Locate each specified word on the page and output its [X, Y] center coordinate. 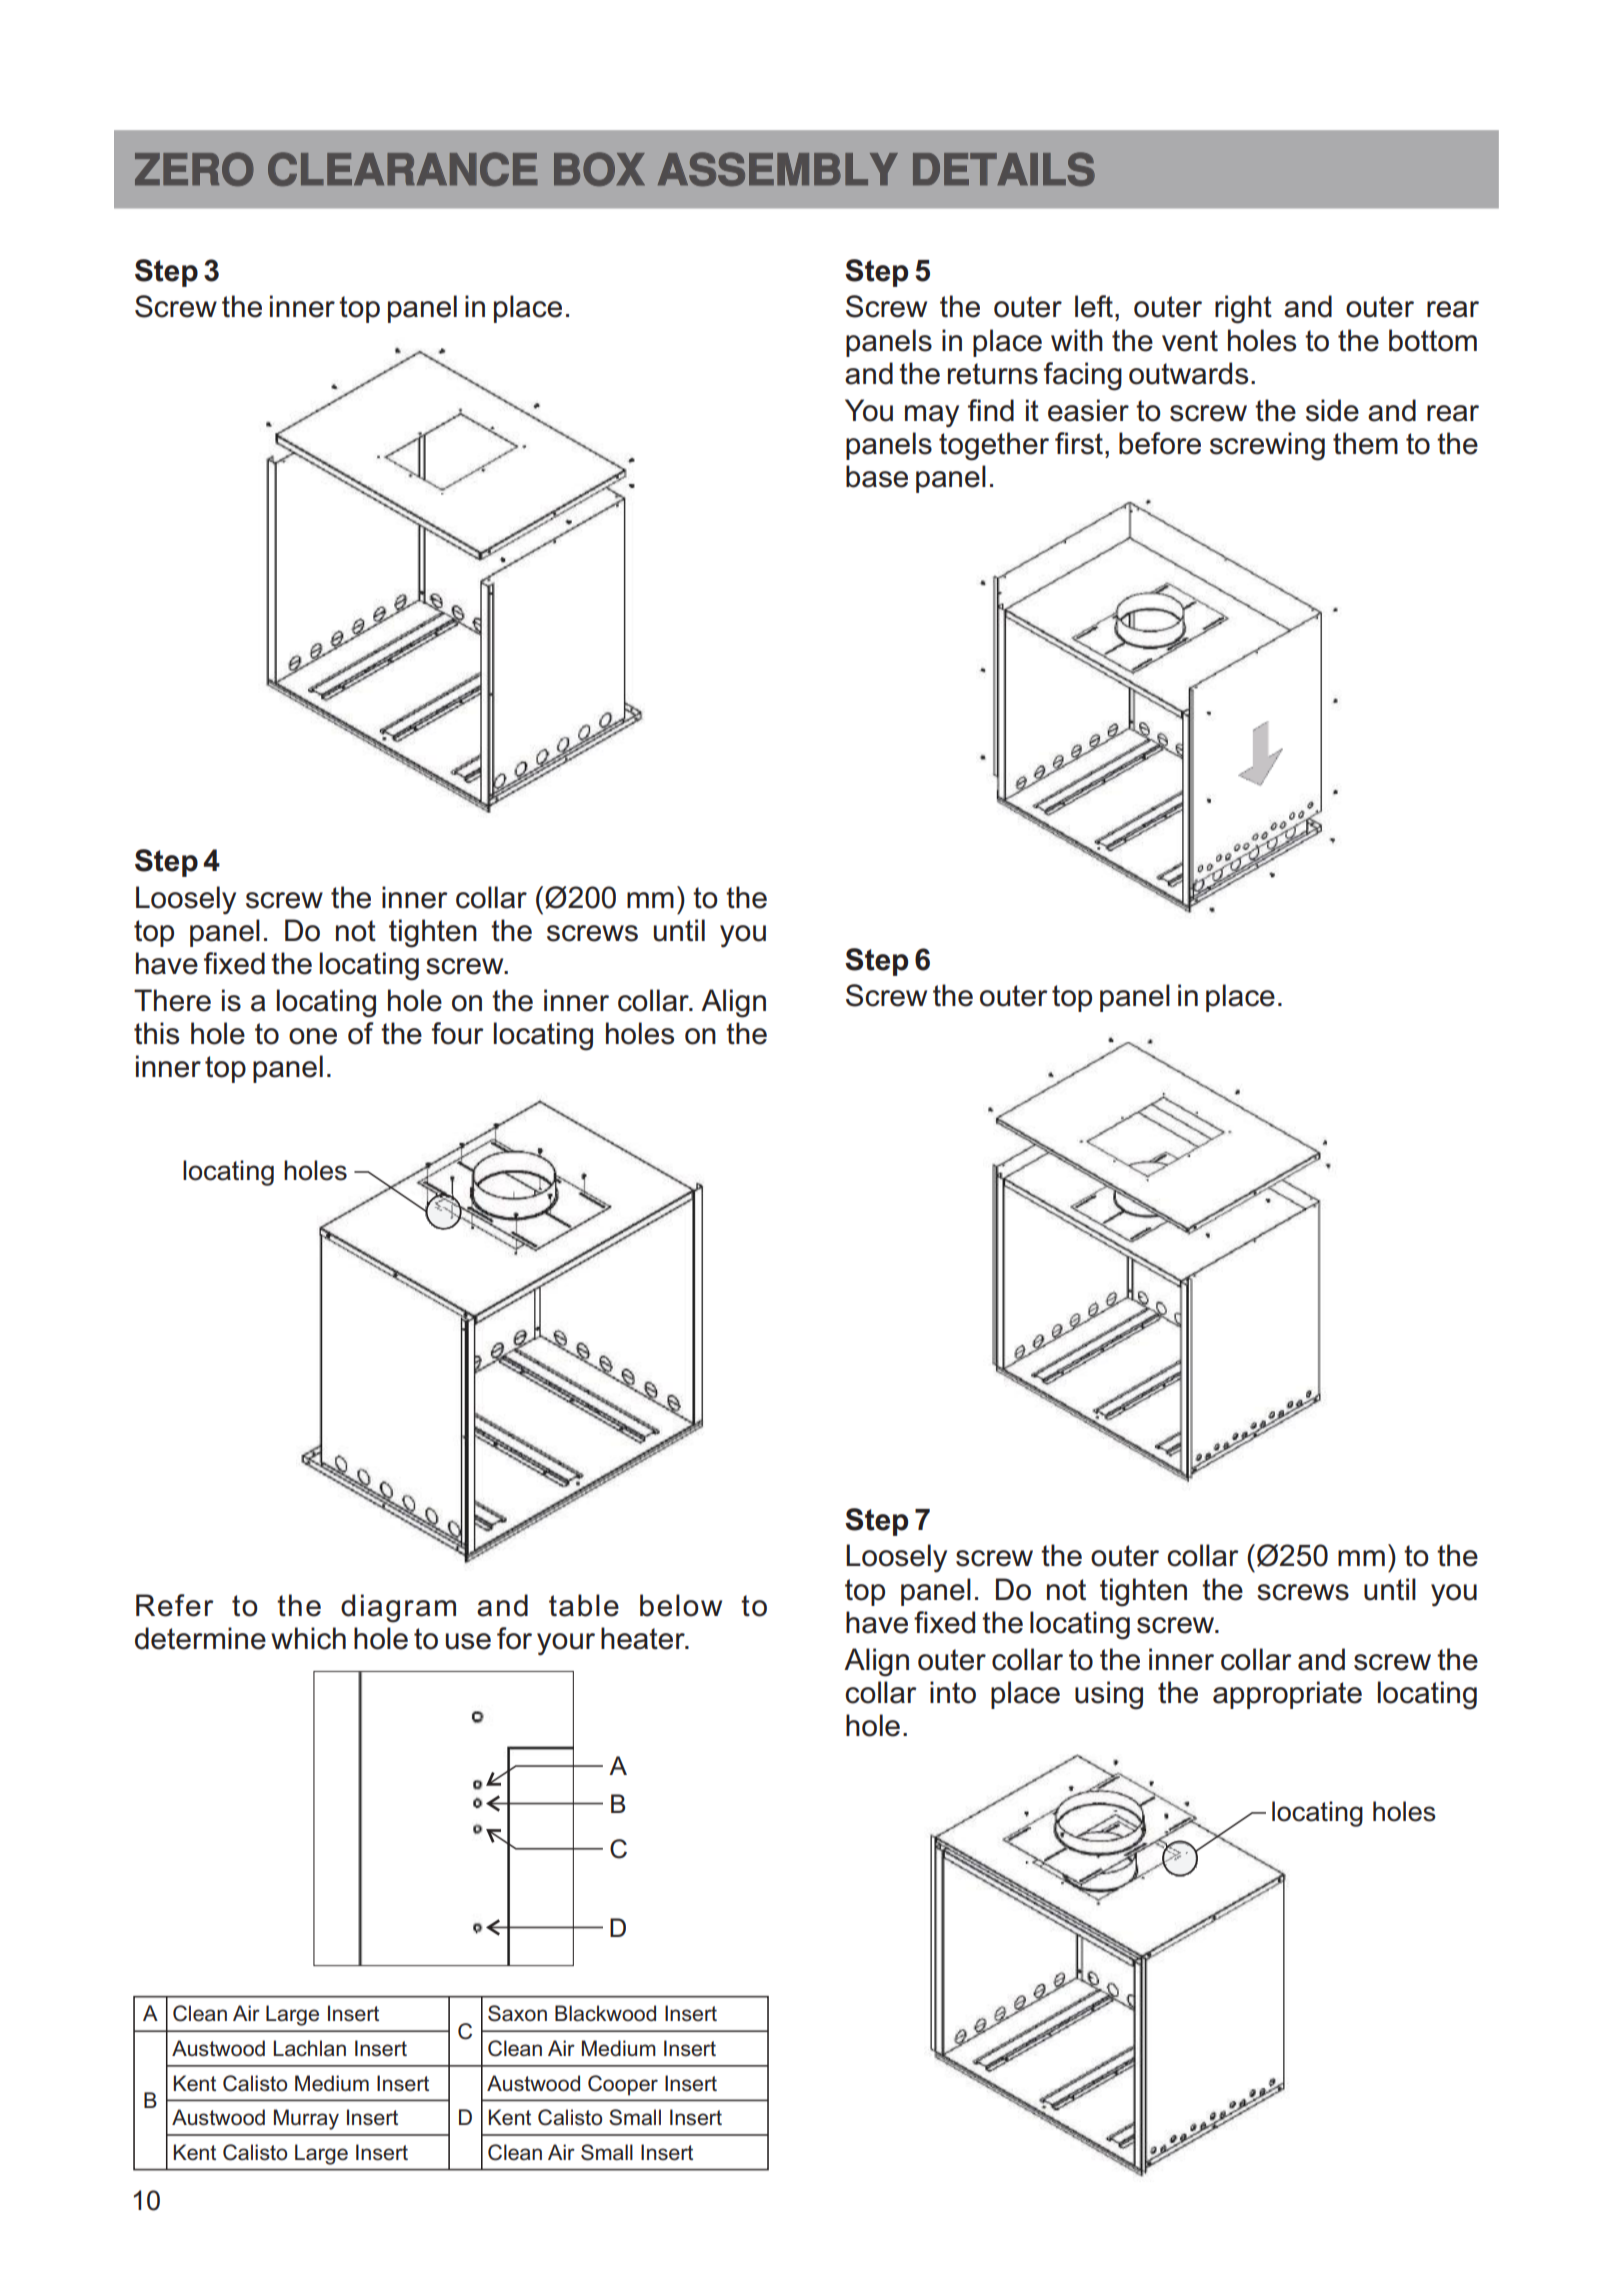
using [1109, 1695]
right [1243, 309]
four [458, 1033]
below [681, 1605]
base [877, 476]
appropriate [1287, 1695]
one [313, 1036]
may [932, 416]
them [1365, 443]
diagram [398, 1608]
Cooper [623, 2085]
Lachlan [310, 2048]
